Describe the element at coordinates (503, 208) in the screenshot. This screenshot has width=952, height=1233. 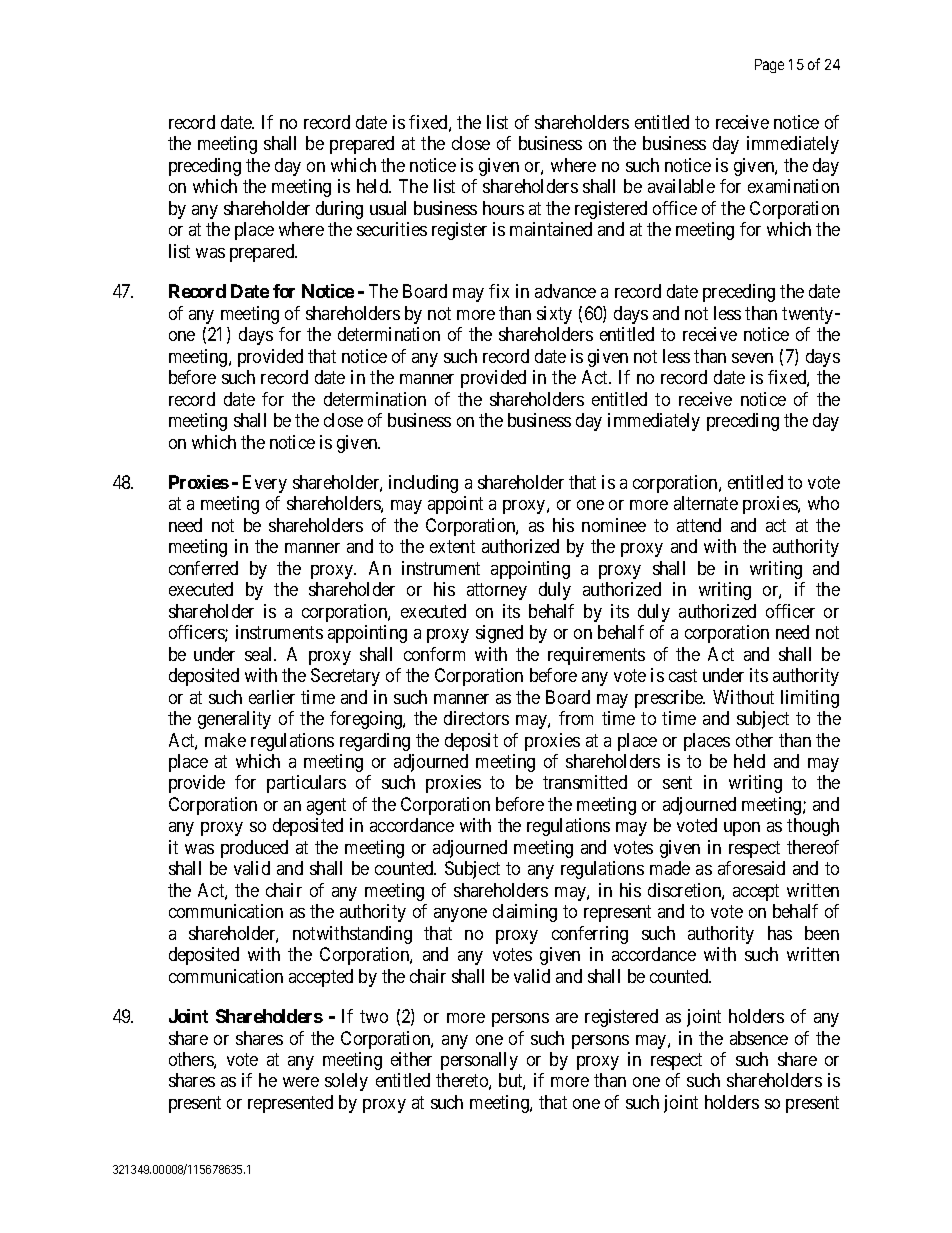
I see `hours` at that location.
